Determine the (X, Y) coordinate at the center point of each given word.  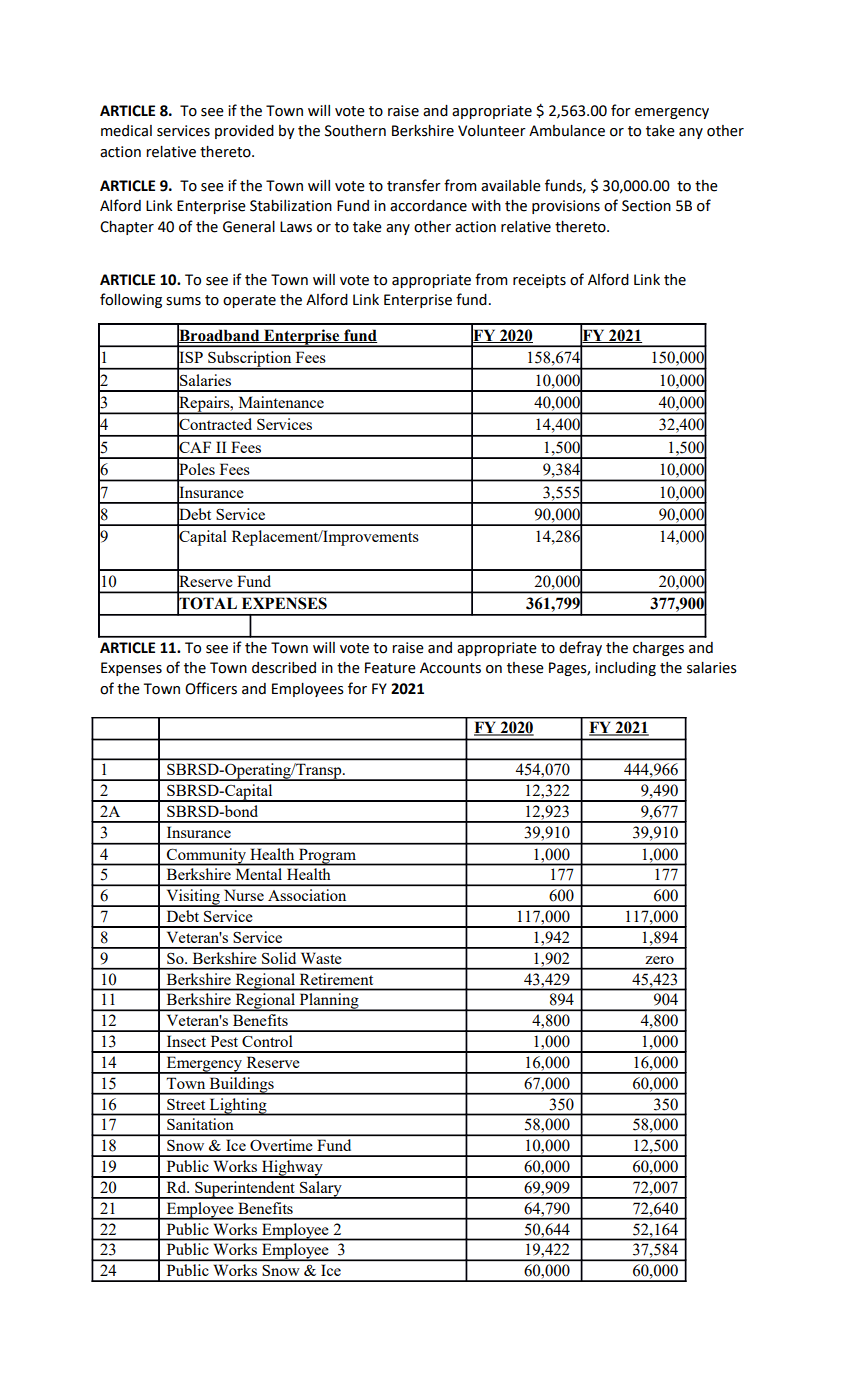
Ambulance (567, 131)
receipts (539, 281)
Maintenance (281, 402)
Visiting (193, 898)
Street (186, 1104)
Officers (211, 688)
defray (580, 648)
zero (659, 960)
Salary (321, 1190)
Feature (390, 668)
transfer (414, 185)
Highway (292, 1169)
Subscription (250, 360)
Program (327, 857)
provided (244, 132)
